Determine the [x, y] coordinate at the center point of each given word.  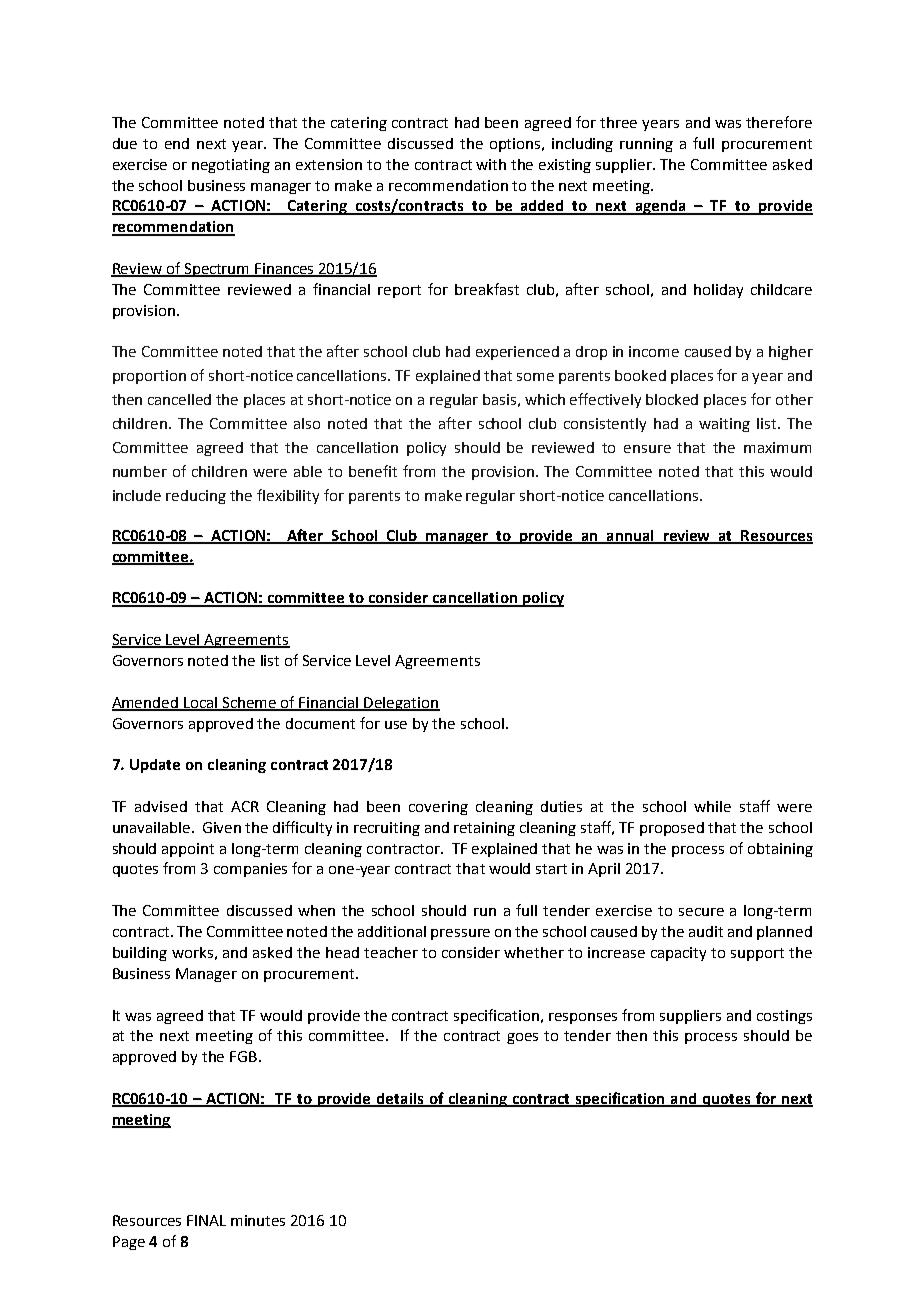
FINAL [206, 1220]
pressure [460, 934]
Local [201, 703]
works [192, 952]
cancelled [179, 399]
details [400, 1100]
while [712, 806]
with [491, 164]
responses [583, 1018]
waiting [724, 425]
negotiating [231, 166]
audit [706, 931]
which [545, 399]
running [646, 145]
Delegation [401, 704]
